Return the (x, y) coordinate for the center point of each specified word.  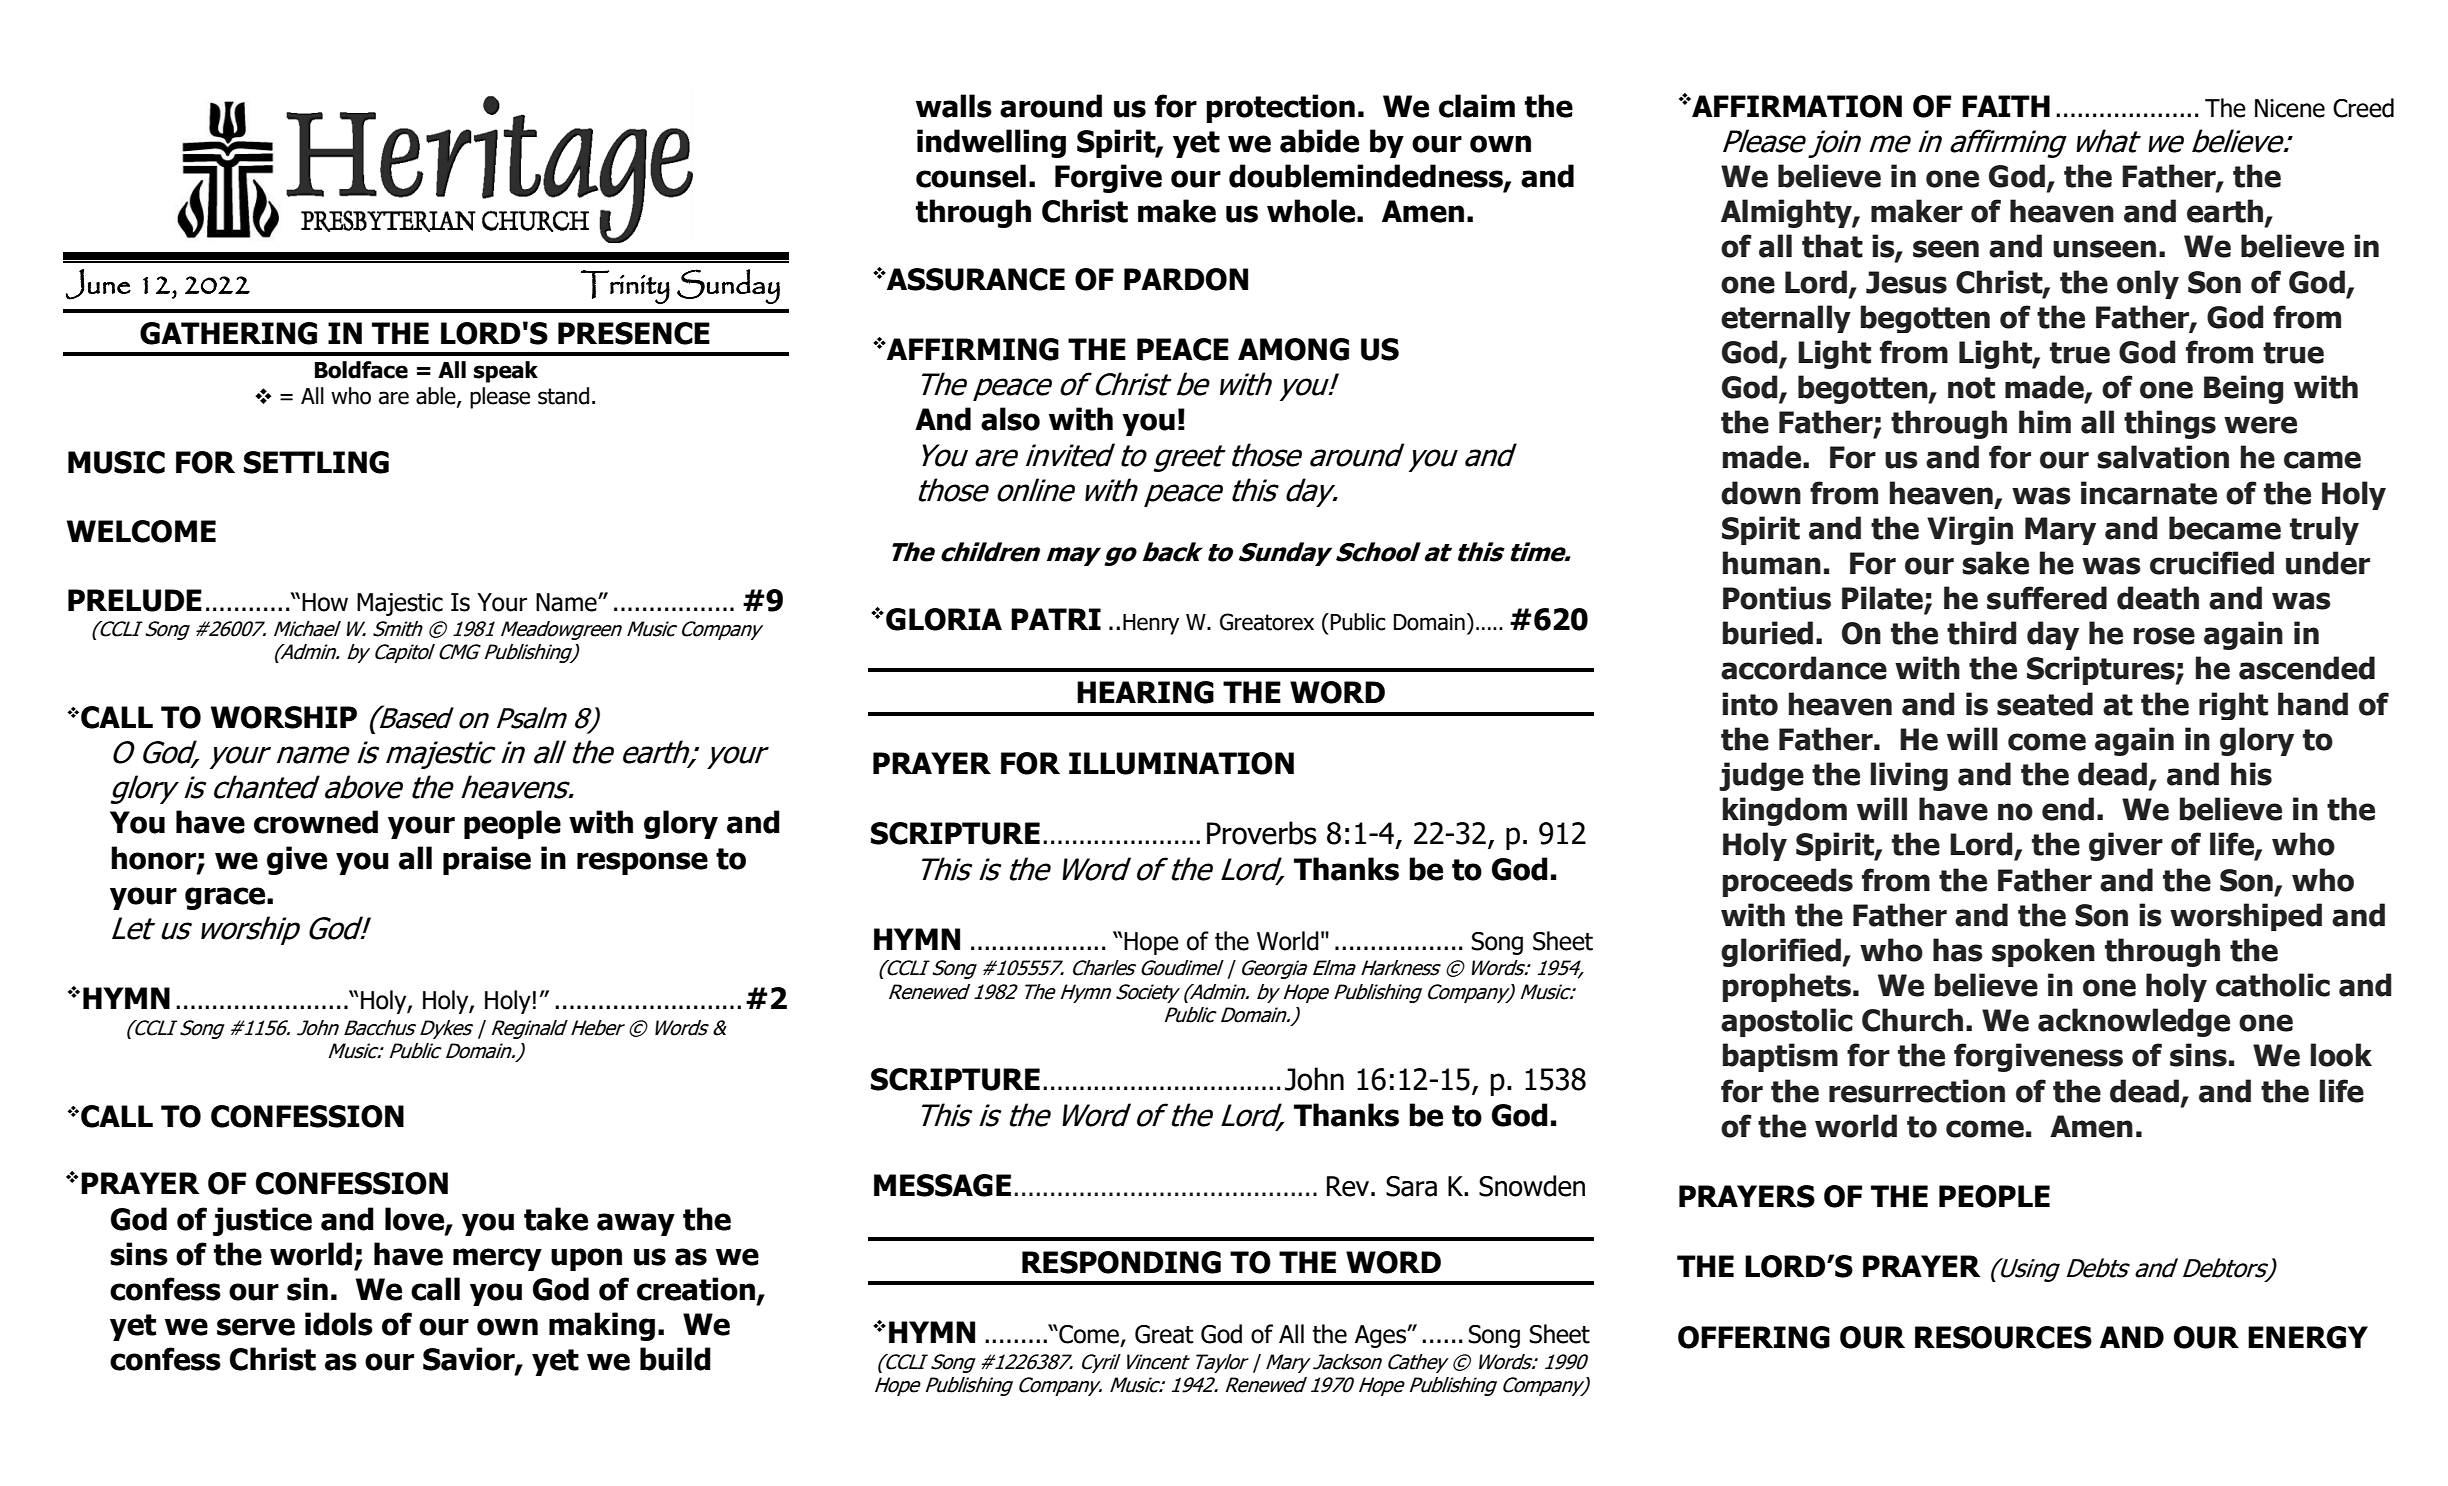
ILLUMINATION (1181, 763)
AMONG (1293, 349)
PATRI (1056, 619)
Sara (1411, 1186)
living (1909, 776)
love (415, 1219)
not (1971, 388)
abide (1319, 141)
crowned (316, 822)
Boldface (361, 370)
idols (339, 1324)
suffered (2047, 598)
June (98, 284)
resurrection (1917, 1091)
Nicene (2290, 108)
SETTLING (316, 462)
